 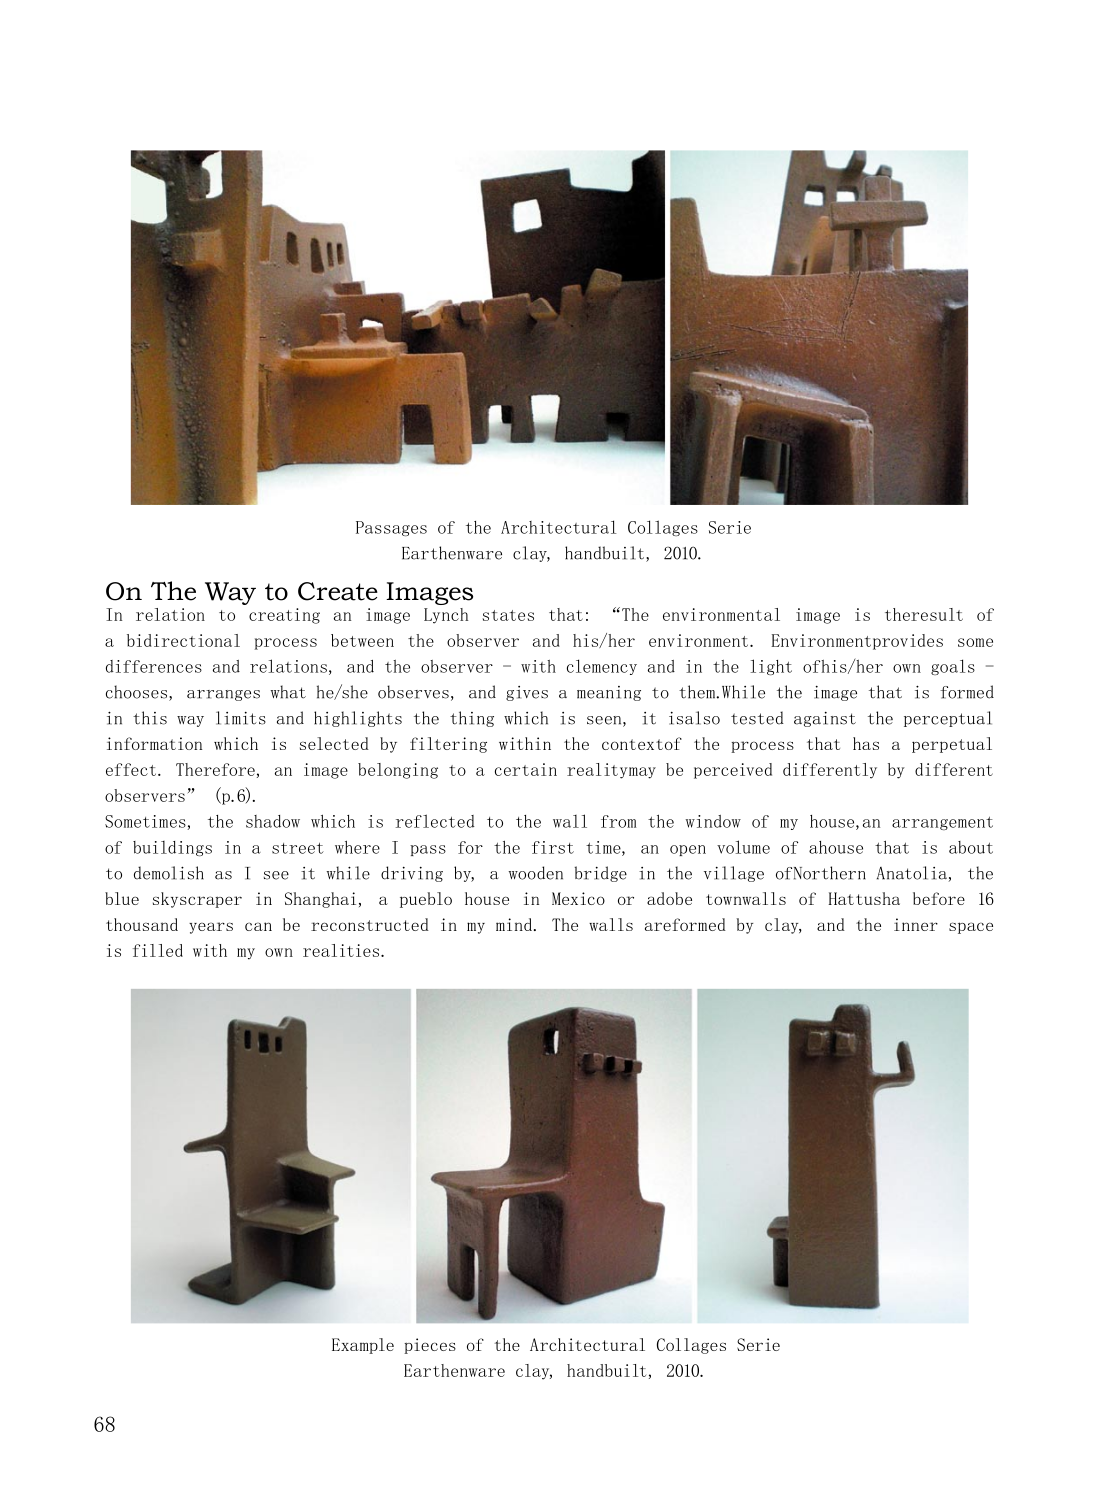 What do you see at coordinates (536, 873) in the page?
I see `wooden` at bounding box center [536, 873].
